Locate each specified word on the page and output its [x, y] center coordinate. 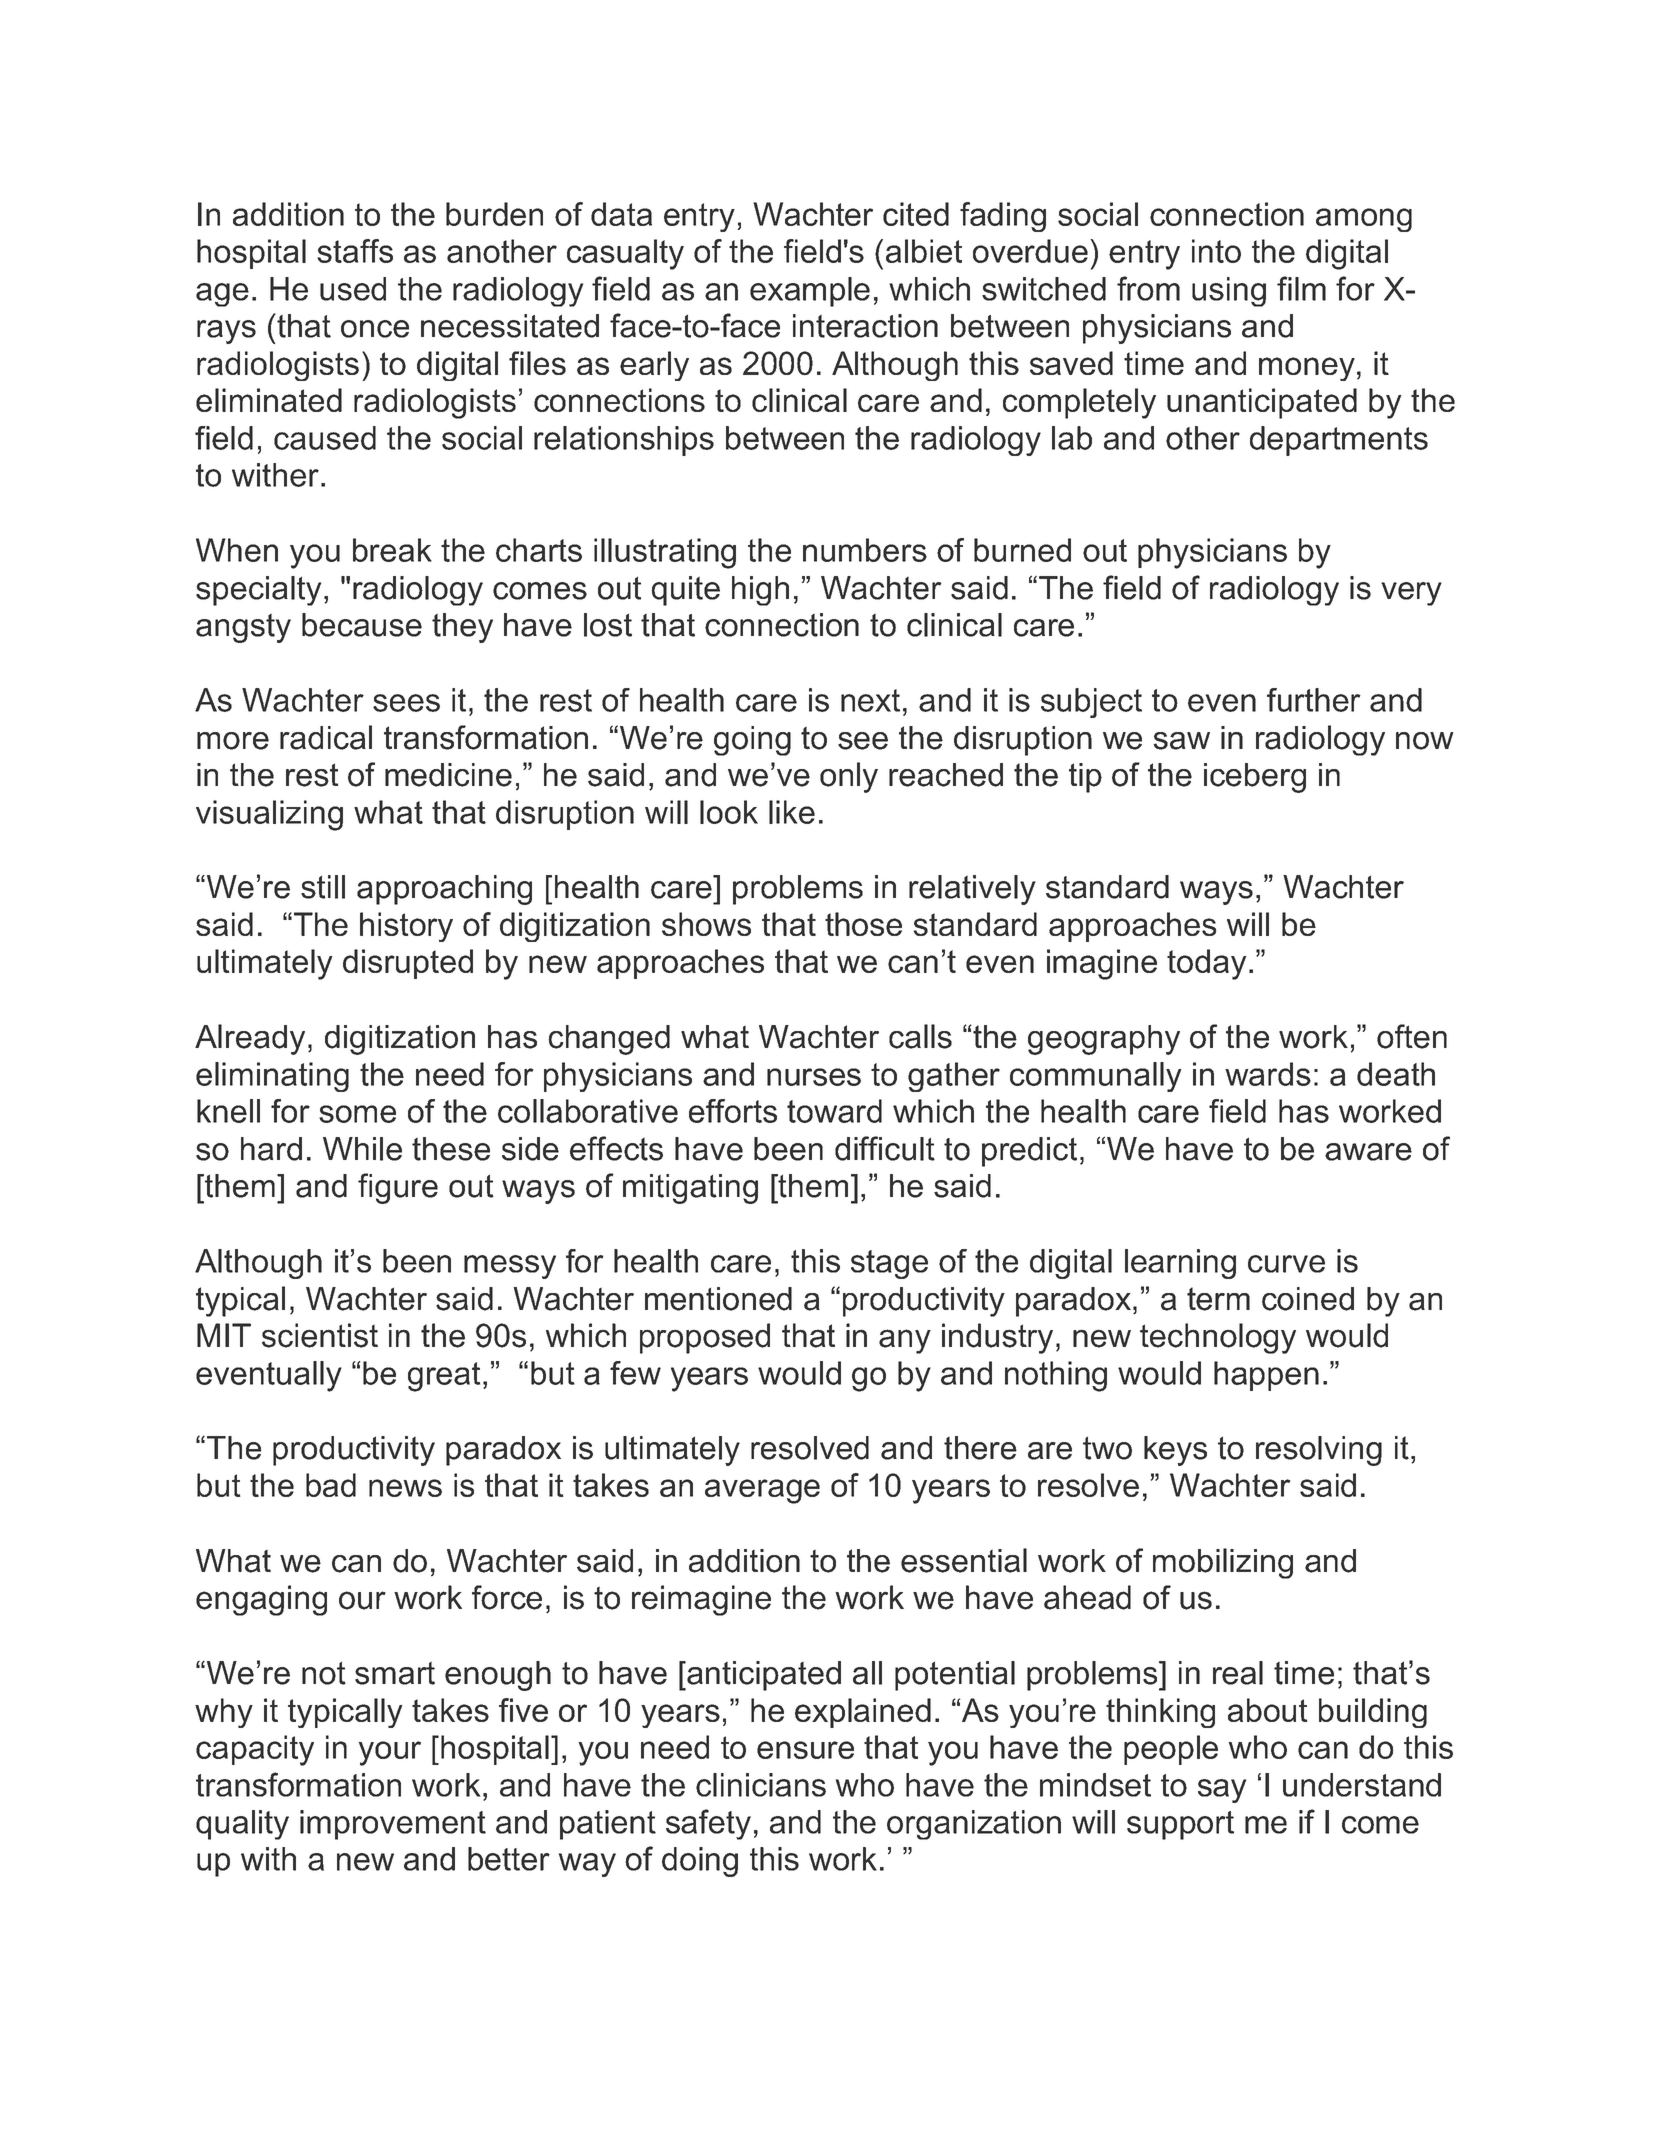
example [810, 292]
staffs [355, 251]
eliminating [272, 1077]
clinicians [761, 1785]
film [1301, 288]
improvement [393, 1825]
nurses [814, 1077]
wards [1268, 1074]
